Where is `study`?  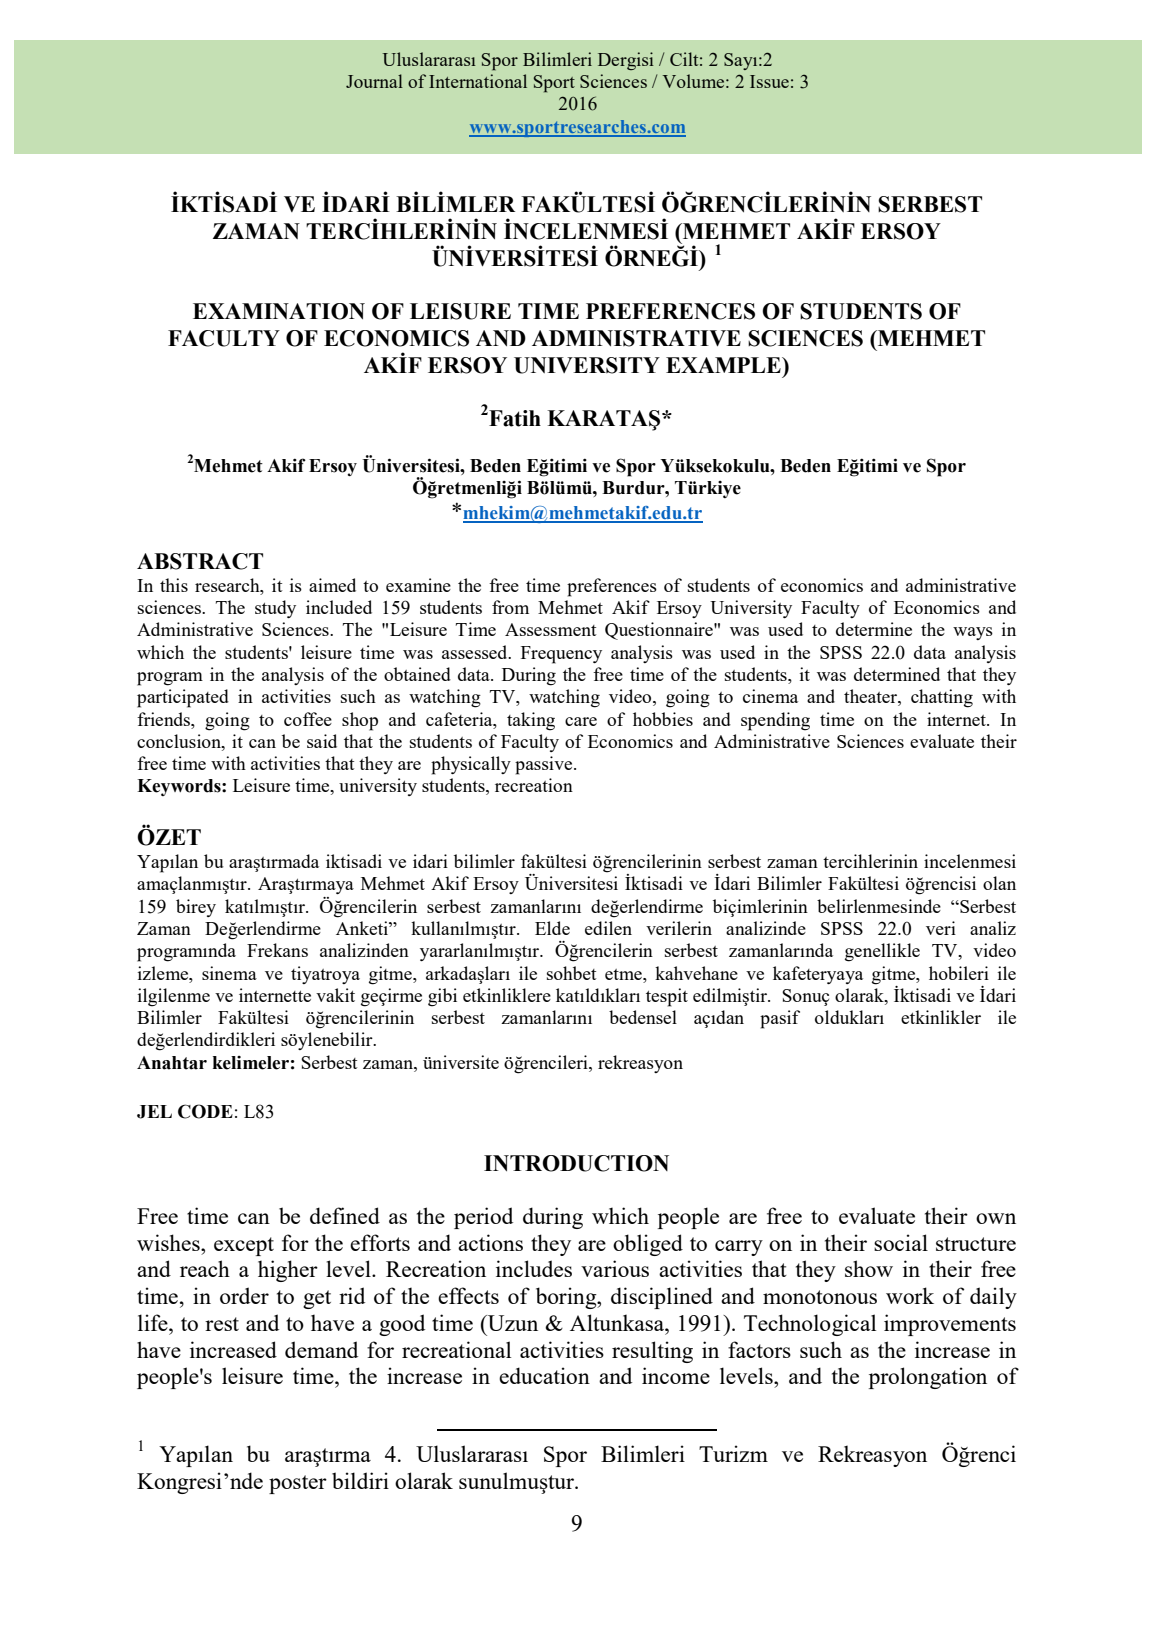 study is located at coordinates (275, 609).
